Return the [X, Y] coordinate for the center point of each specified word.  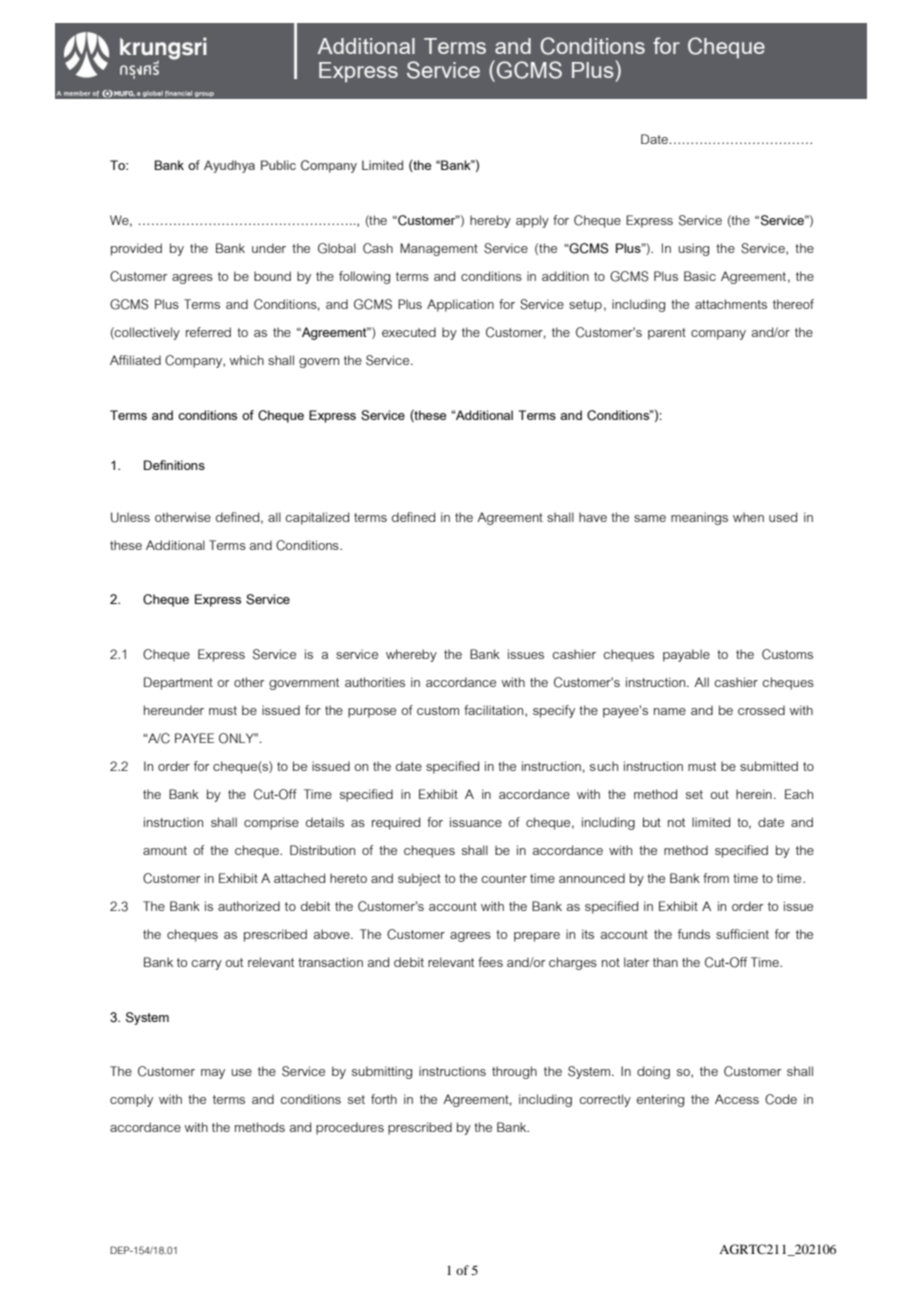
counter [504, 878]
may [213, 1074]
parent [667, 334]
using [694, 249]
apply [532, 221]
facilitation [495, 711]
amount [165, 850]
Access [737, 1099]
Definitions [174, 465]
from [716, 878]
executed [409, 332]
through [514, 1072]
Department [178, 683]
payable [686, 655]
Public [278, 165]
